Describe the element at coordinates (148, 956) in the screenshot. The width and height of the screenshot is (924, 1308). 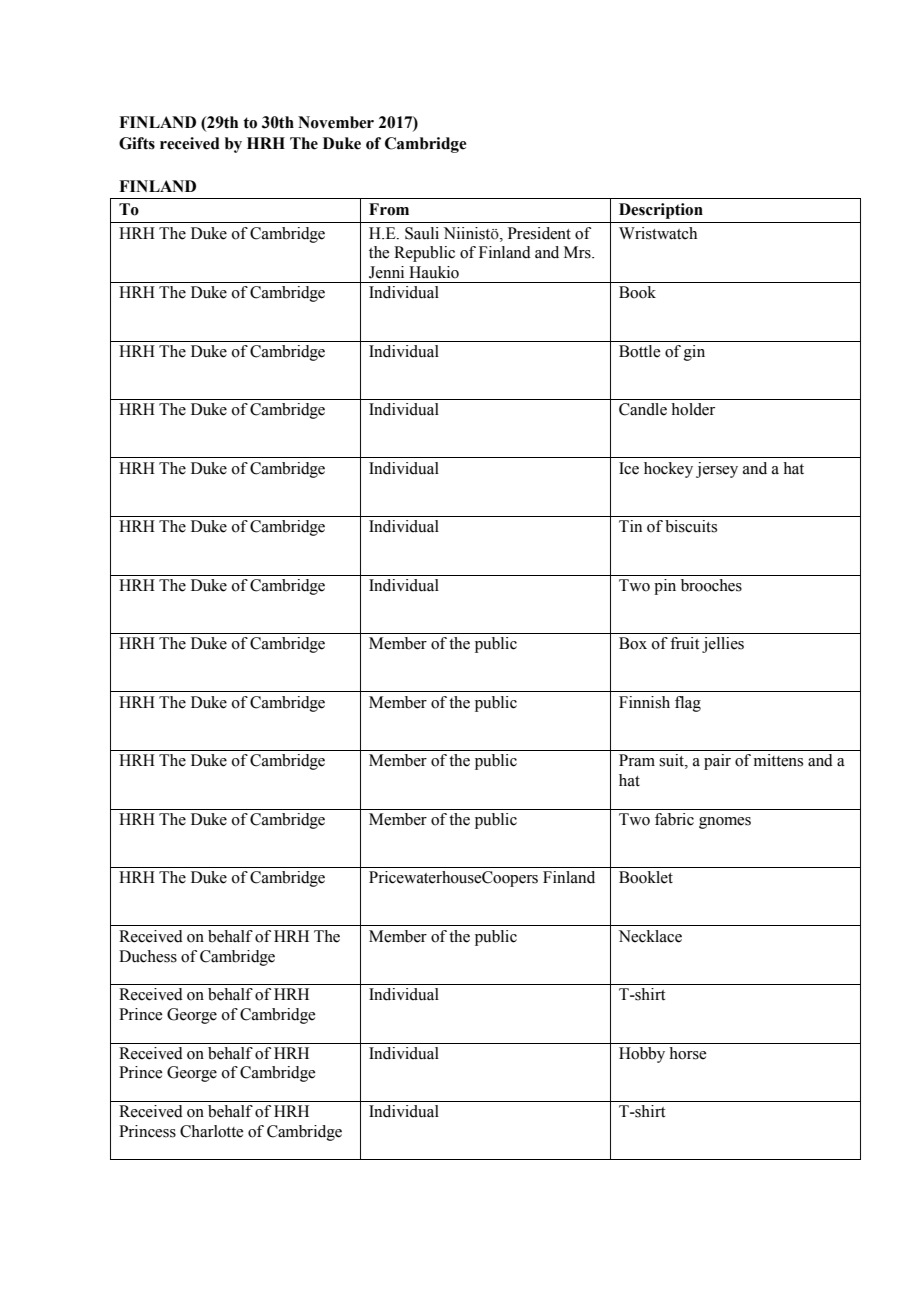
I see `Duchess` at that location.
